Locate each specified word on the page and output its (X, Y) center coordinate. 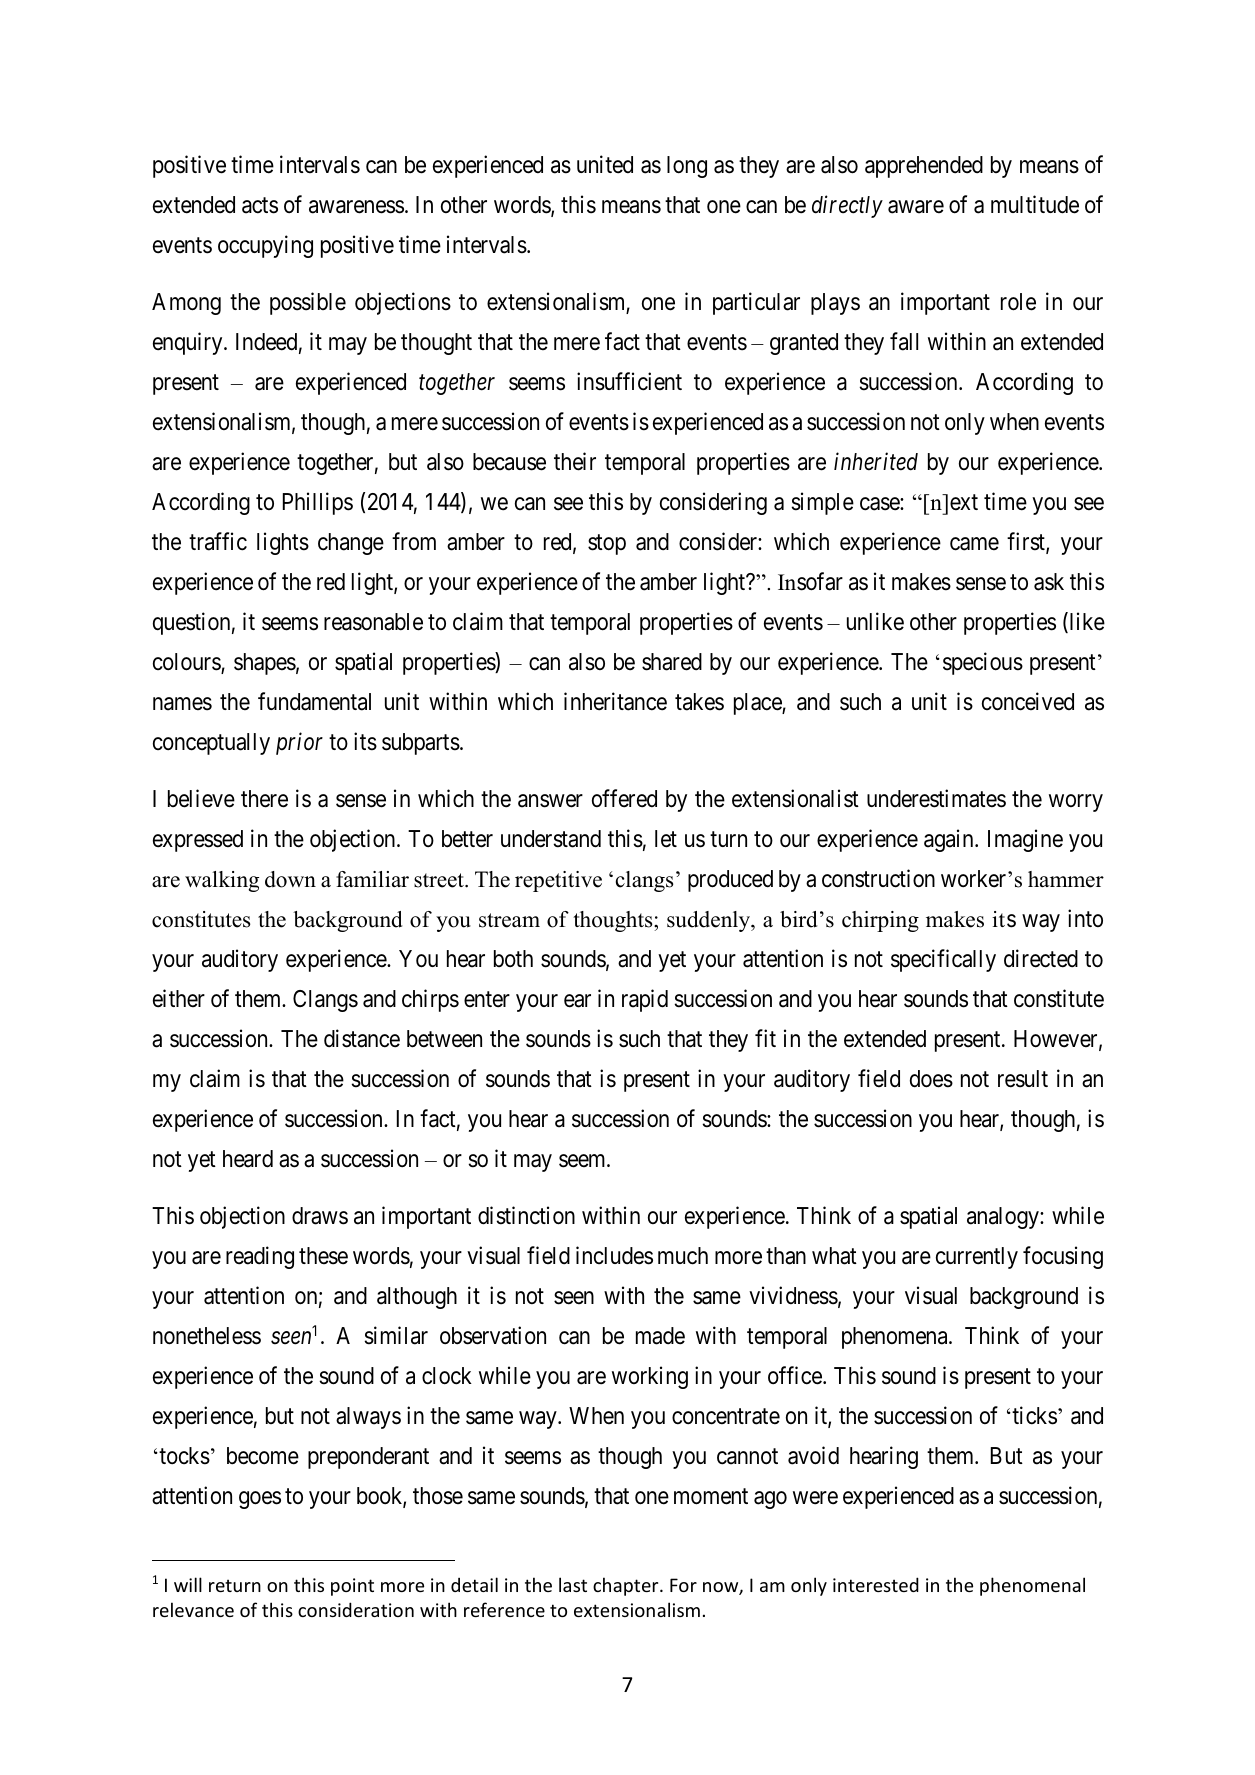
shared (672, 662)
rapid (645, 1000)
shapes (265, 664)
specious (983, 663)
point (352, 1587)
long (687, 167)
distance (362, 1038)
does (931, 1079)
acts (260, 206)
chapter (627, 1586)
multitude (1035, 204)
